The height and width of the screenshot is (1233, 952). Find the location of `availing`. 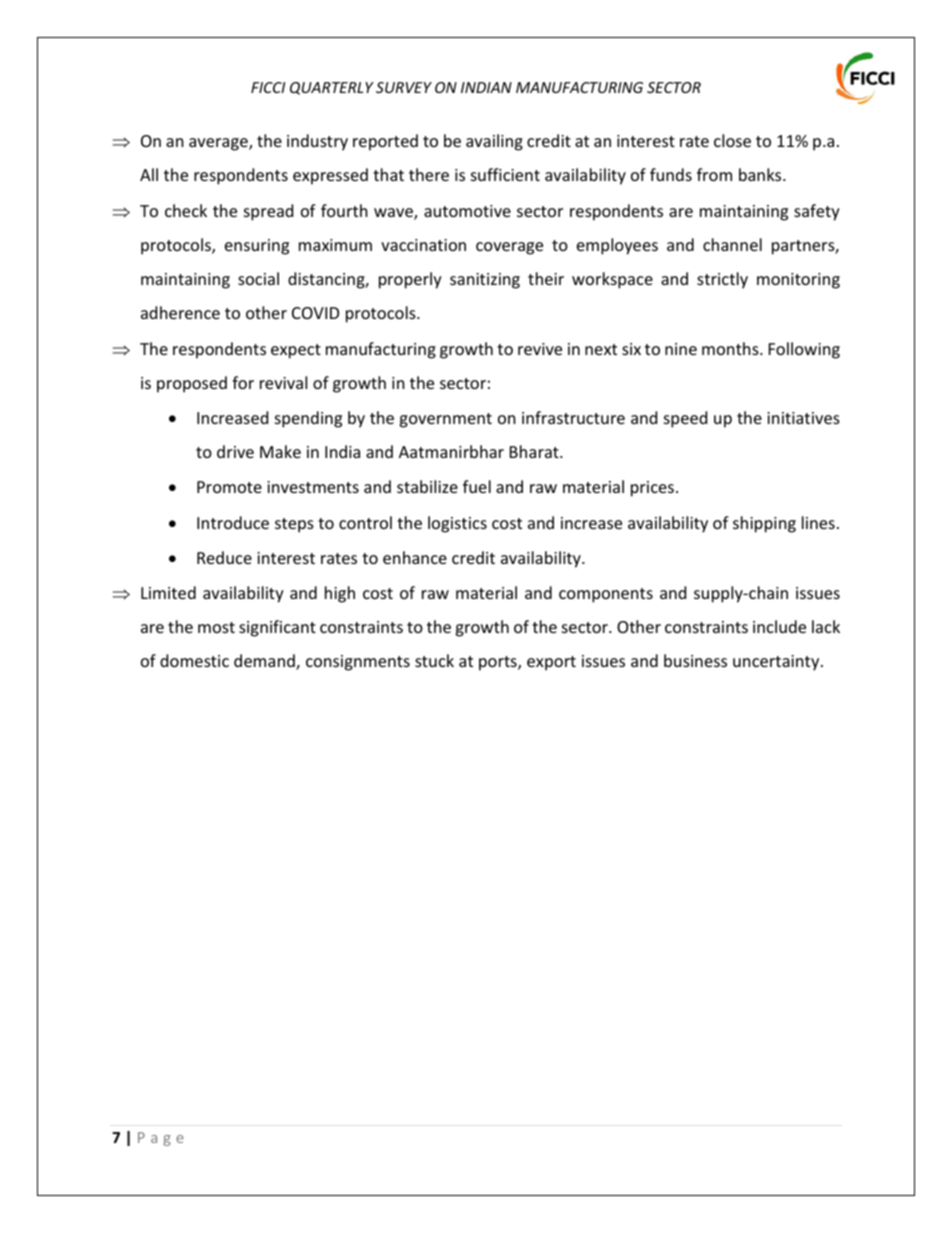

availing is located at coordinates (494, 142).
